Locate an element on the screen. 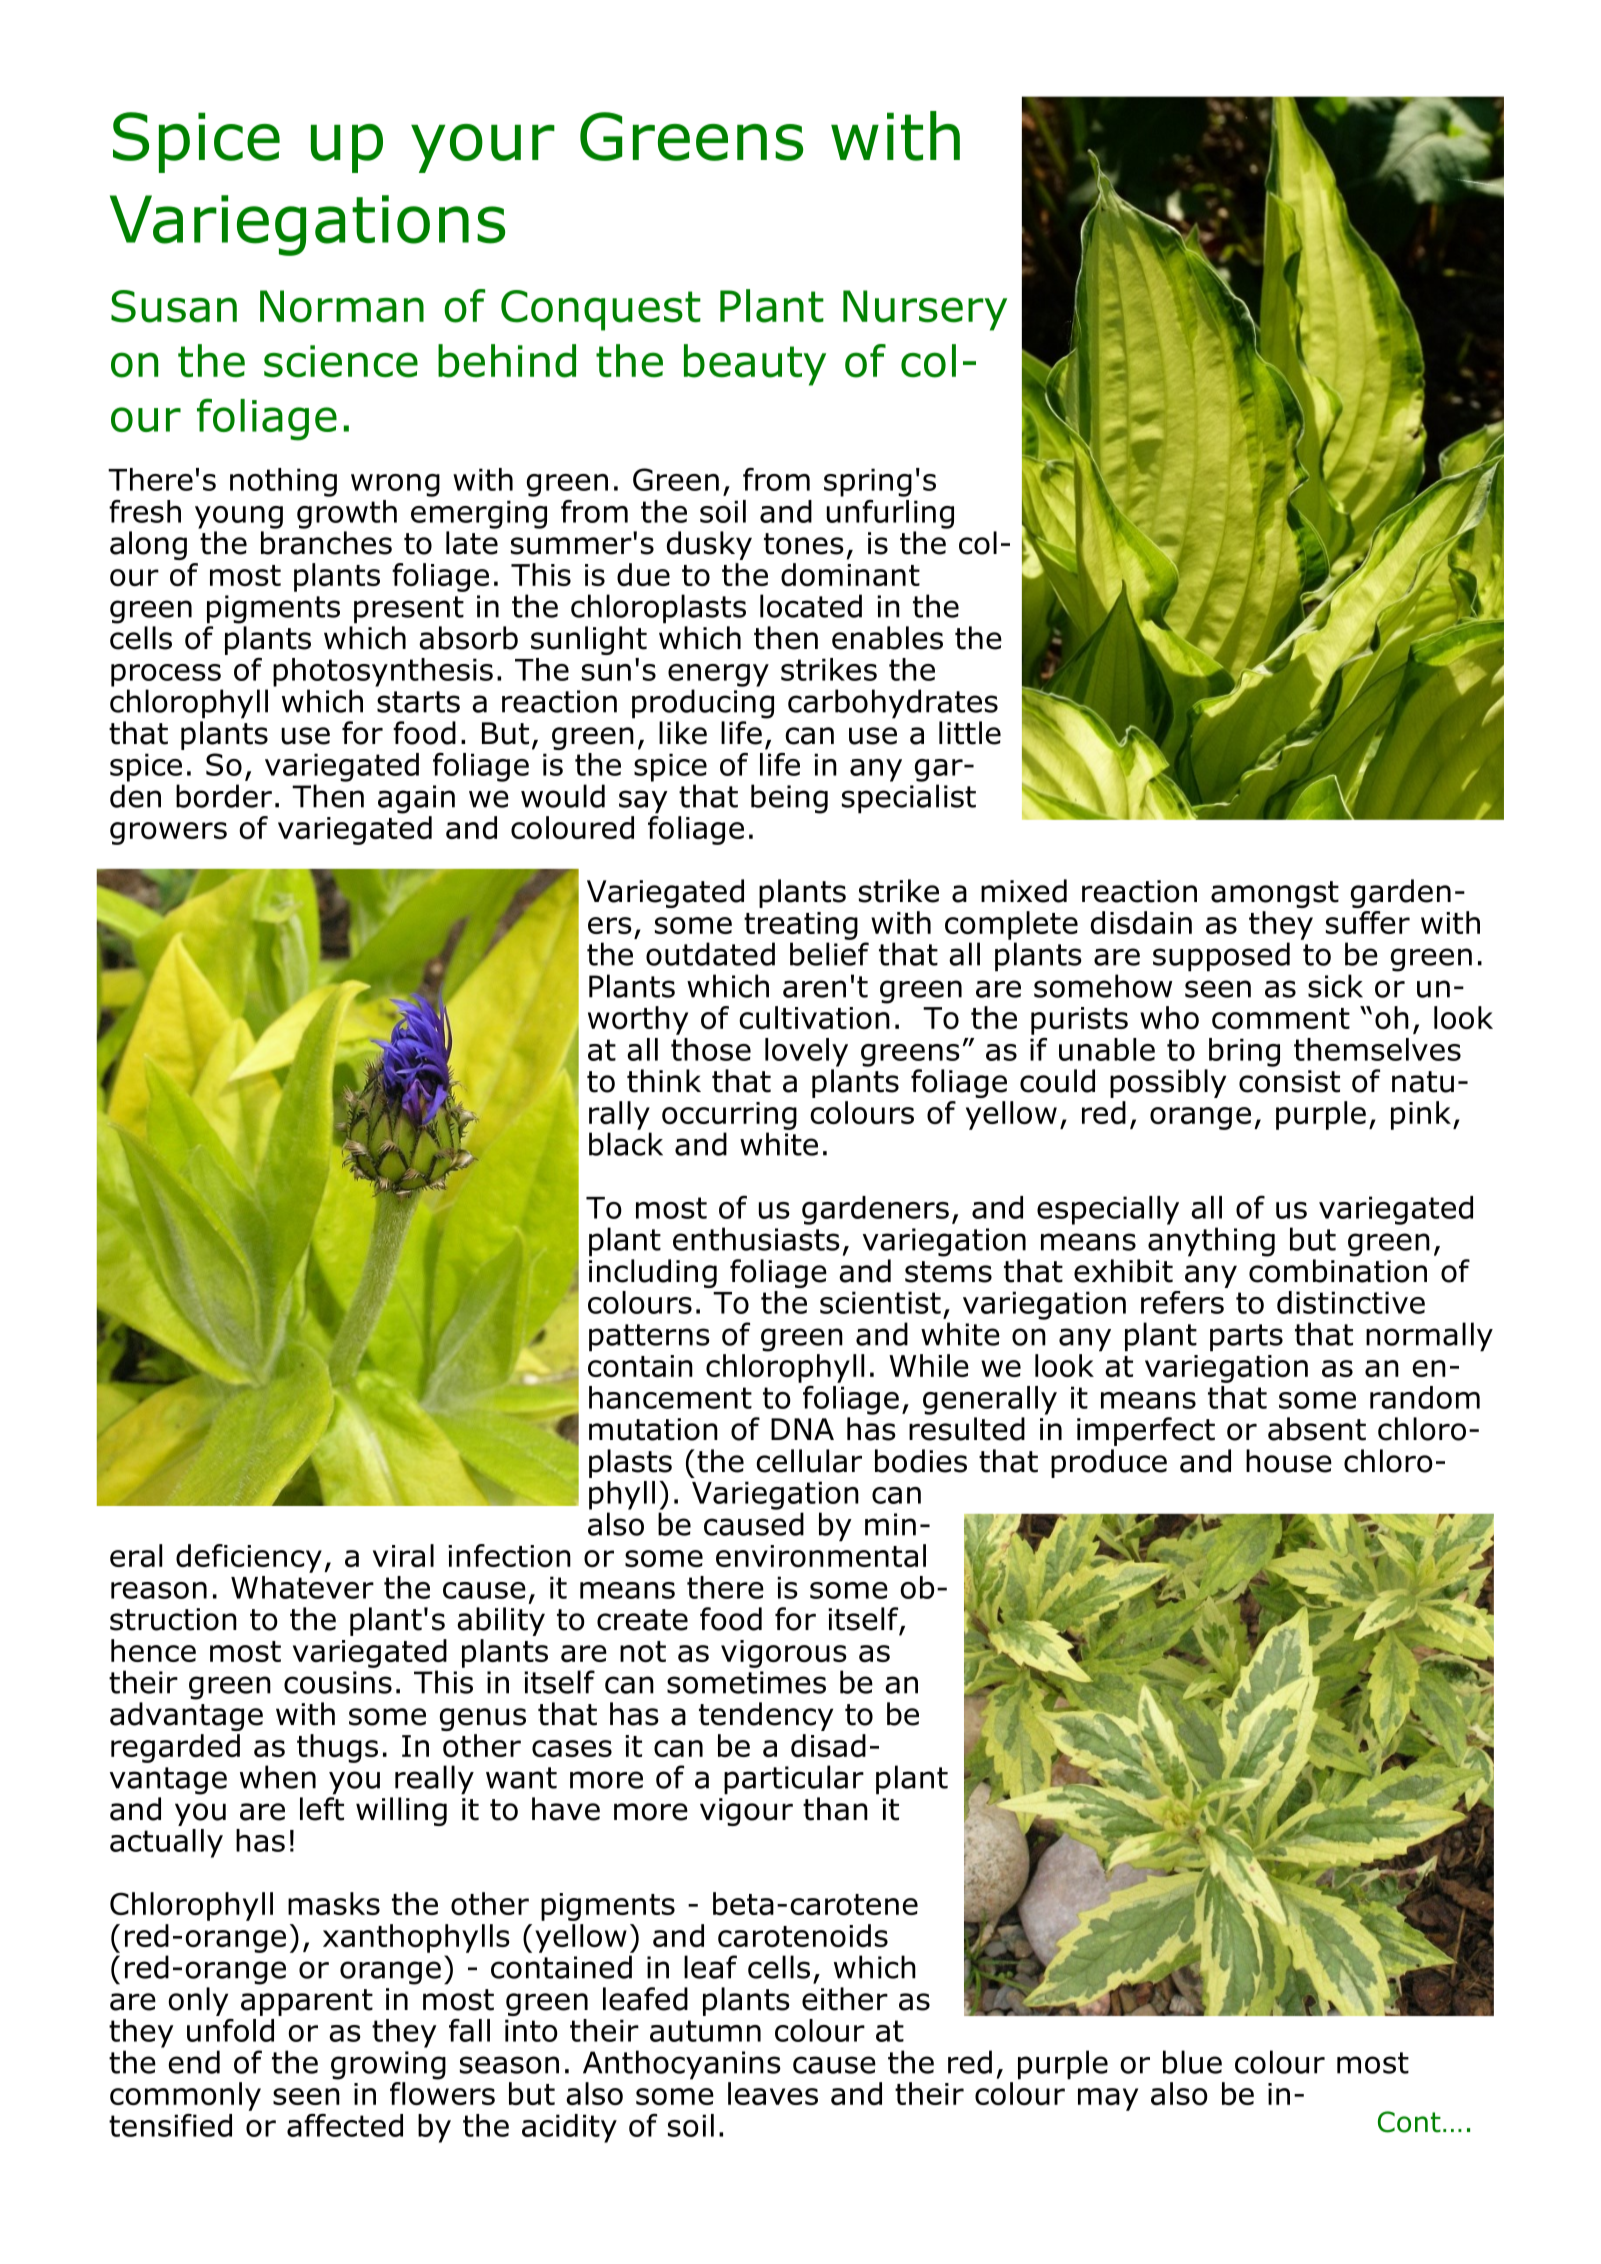  consist is located at coordinates (1289, 1081).
